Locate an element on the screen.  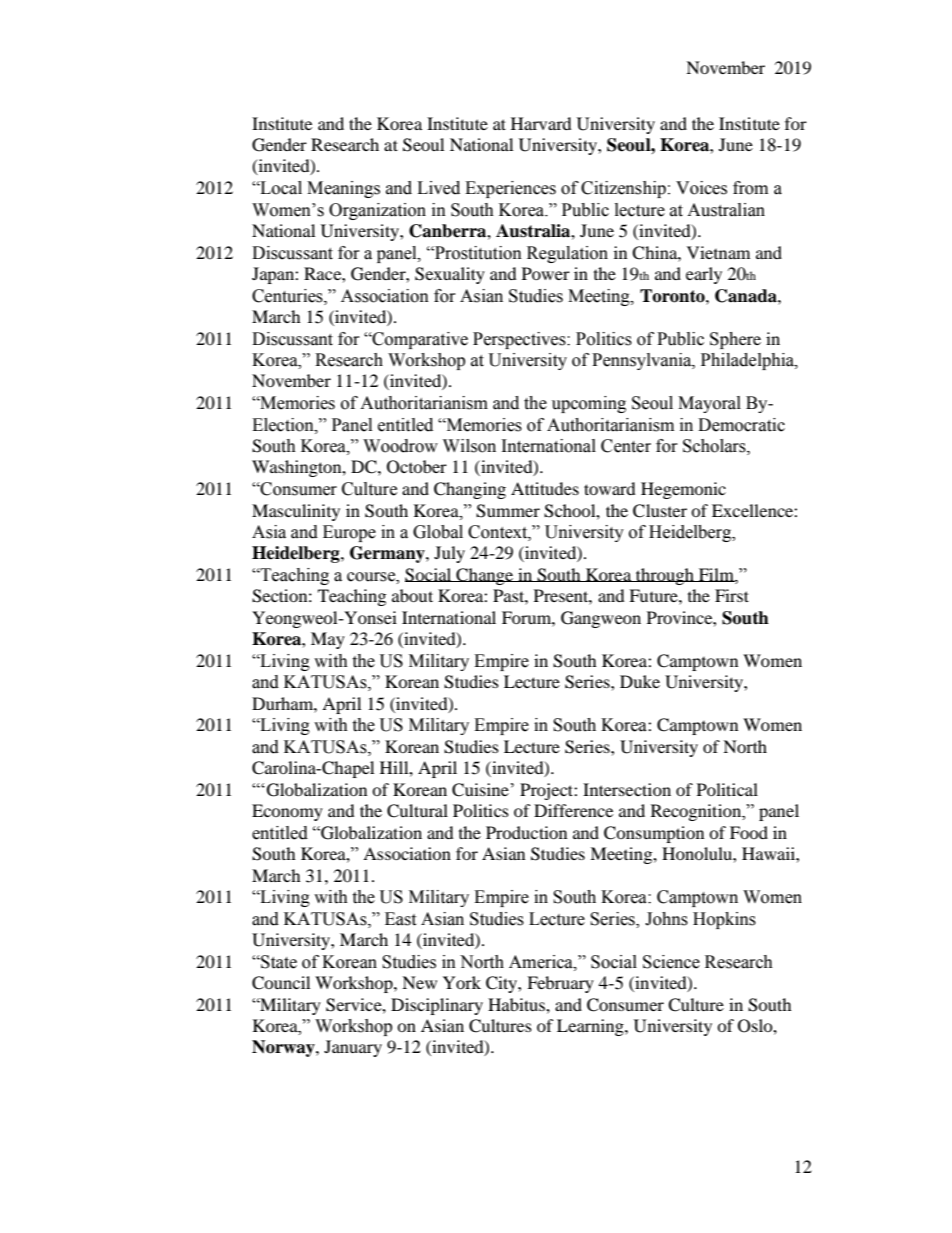
Experiences is located at coordinates (510, 189).
